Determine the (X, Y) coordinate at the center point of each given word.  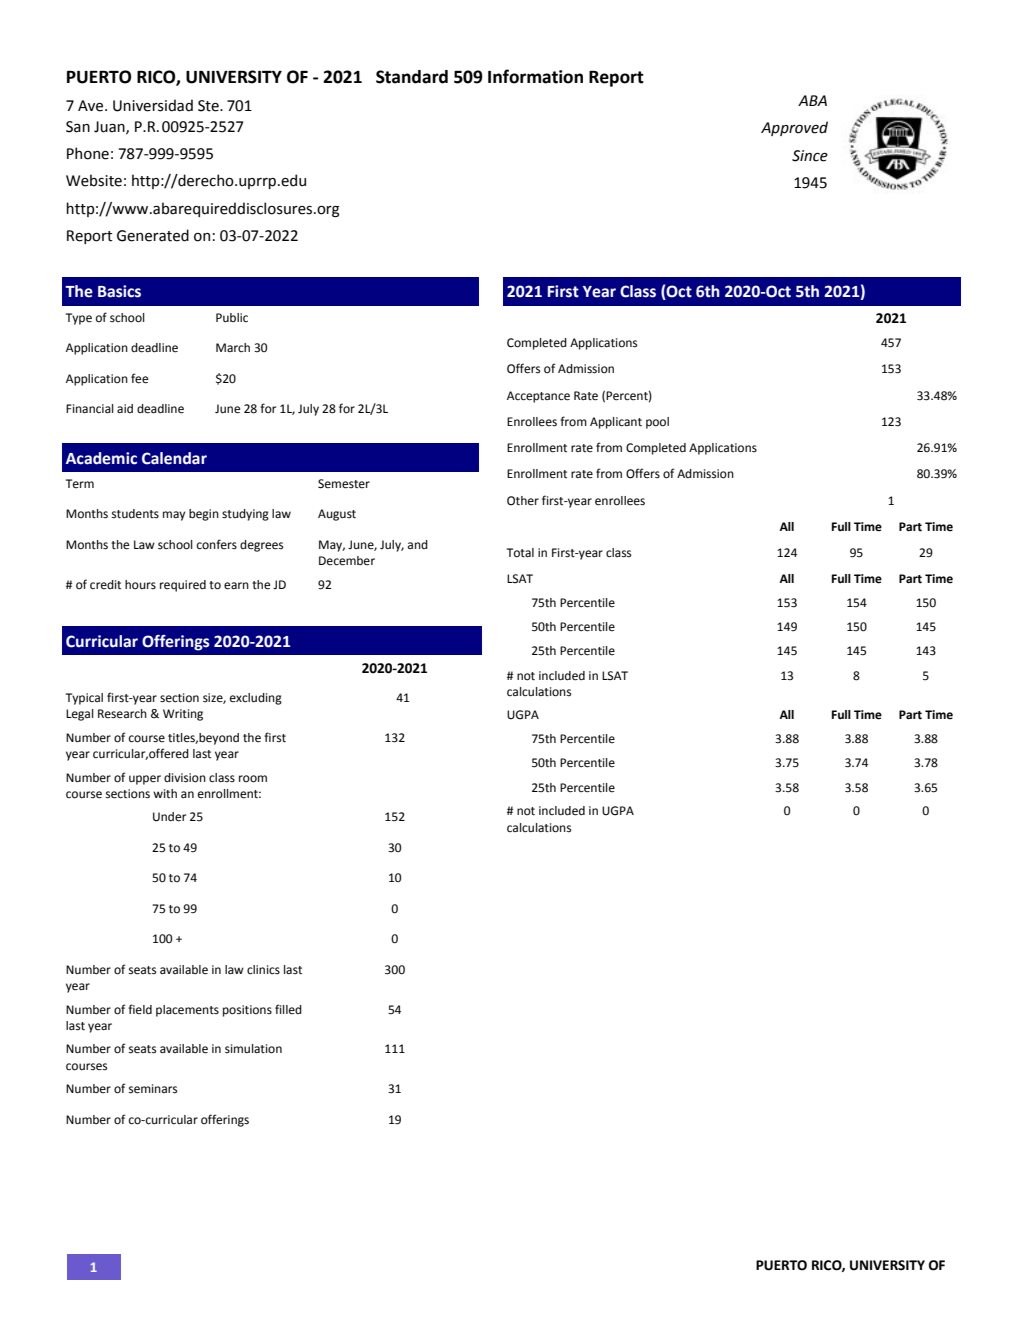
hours (140, 585)
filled (288, 1009)
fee (139, 378)
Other (523, 501)
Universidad (153, 105)
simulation (253, 1049)
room (253, 779)
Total (520, 553)
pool (657, 423)
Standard (412, 77)
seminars (153, 1089)
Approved (794, 128)
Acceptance (538, 397)
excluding (256, 699)
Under (169, 817)
